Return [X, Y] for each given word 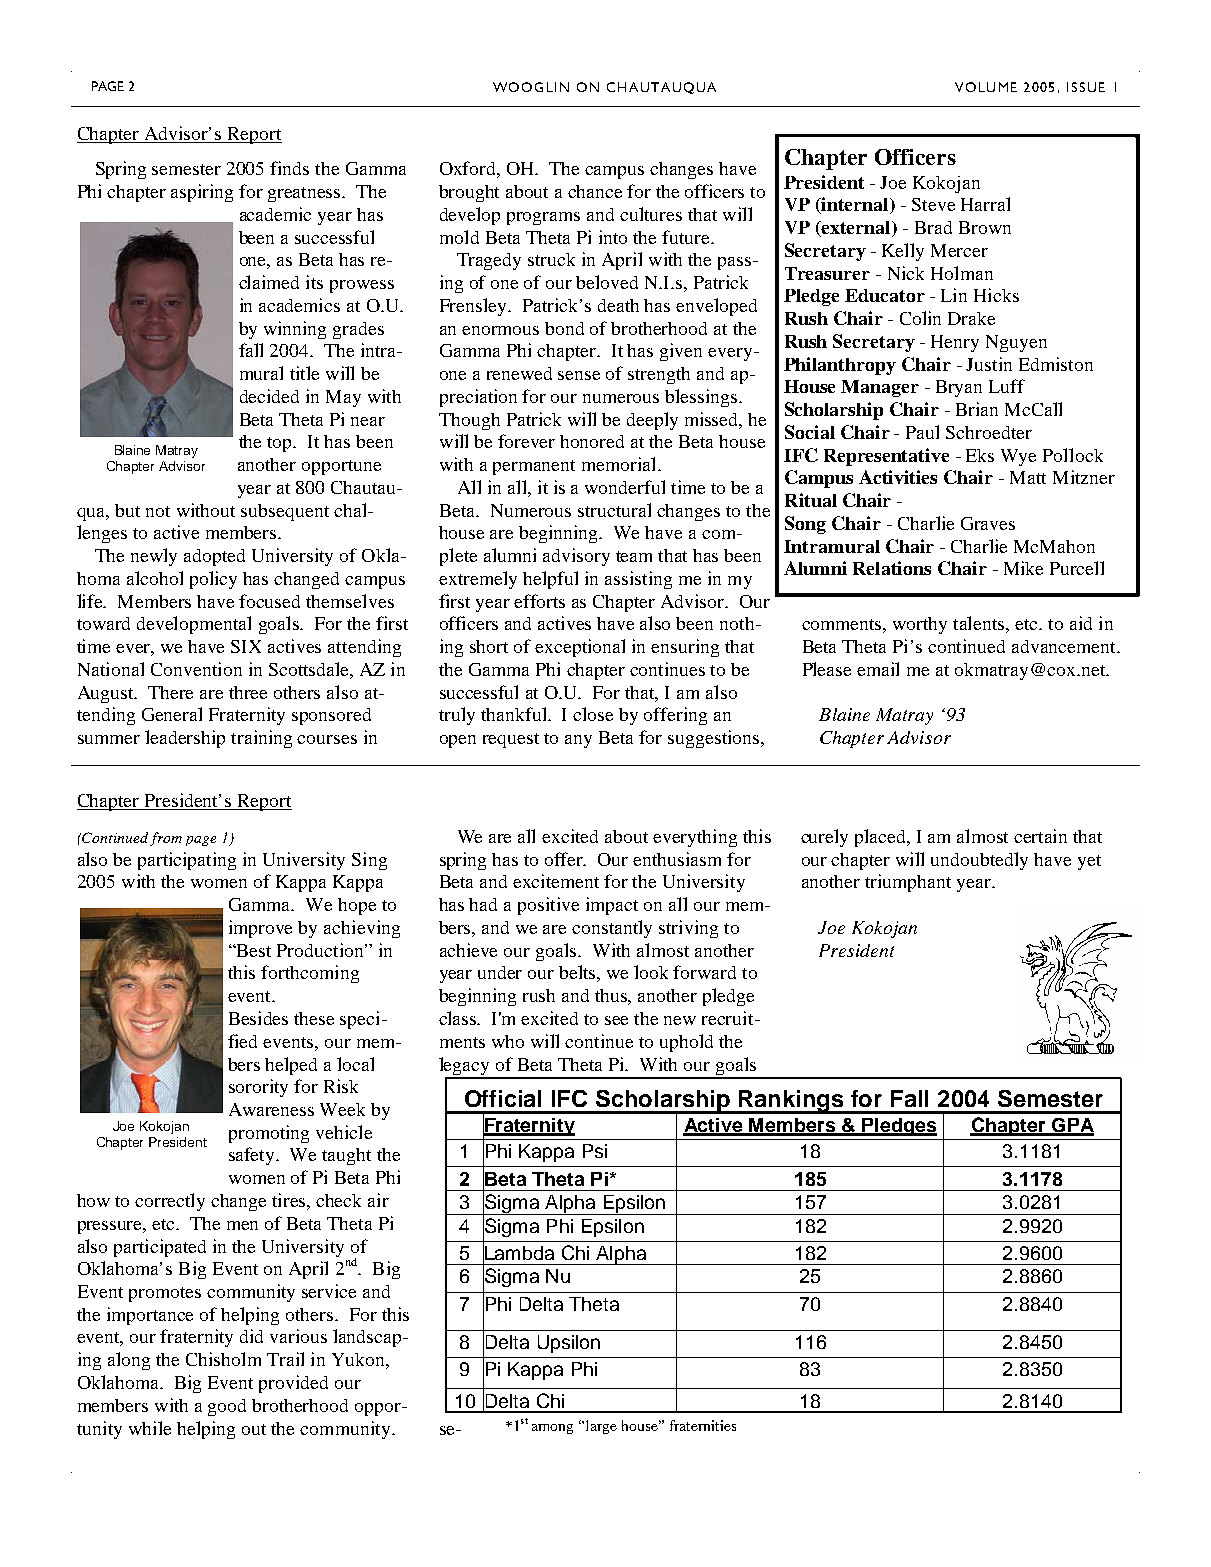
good [227, 1407]
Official [503, 1098]
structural [614, 510]
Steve [933, 204]
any [578, 741]
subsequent [285, 512]
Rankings [792, 1102]
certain [1040, 836]
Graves [988, 523]
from [166, 839]
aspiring [202, 193]
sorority [258, 1088]
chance [595, 191]
